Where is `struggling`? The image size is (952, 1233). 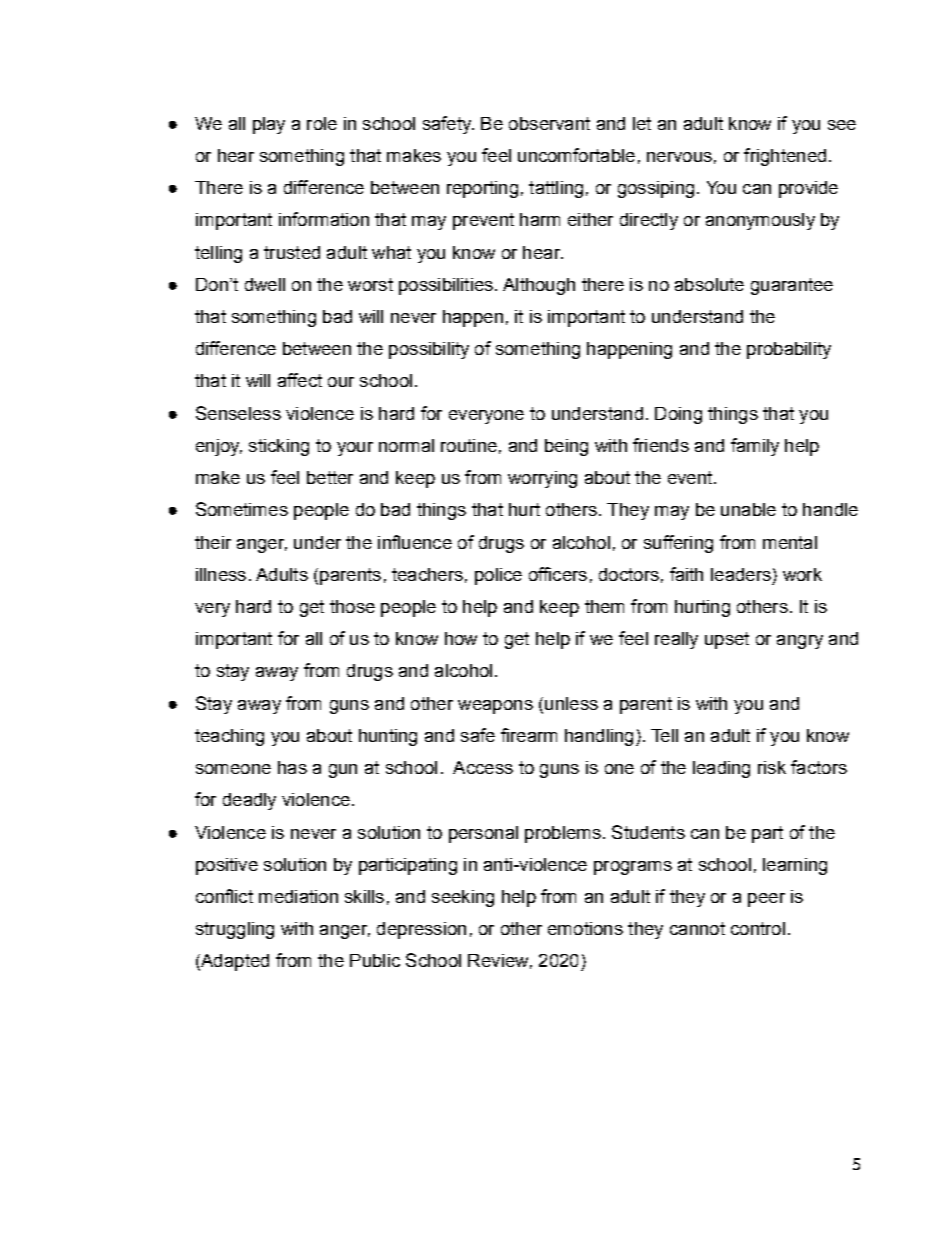
struggling is located at coordinates (235, 930).
